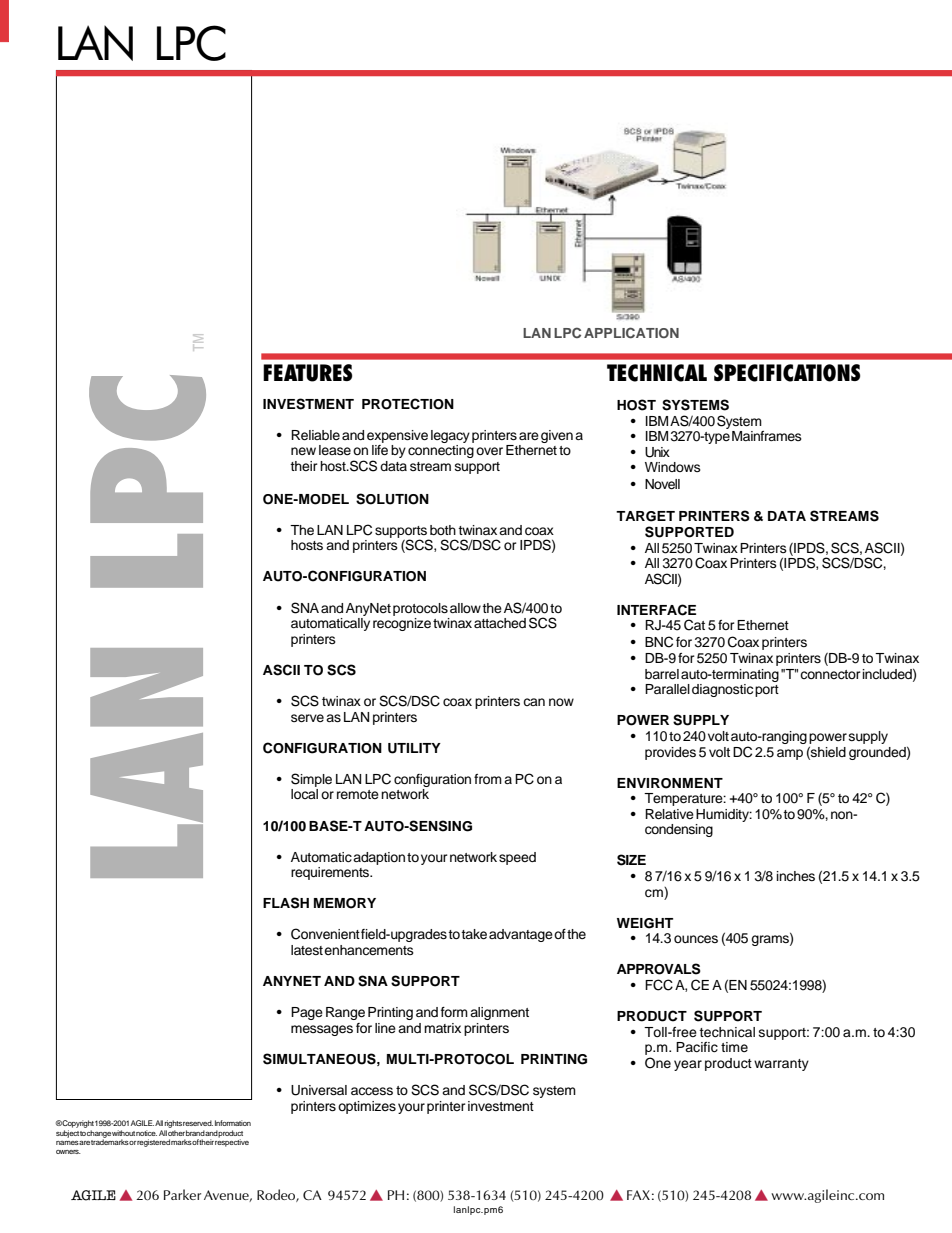  What do you see at coordinates (408, 404) in the screenshot?
I see `PROTECTION` at bounding box center [408, 404].
